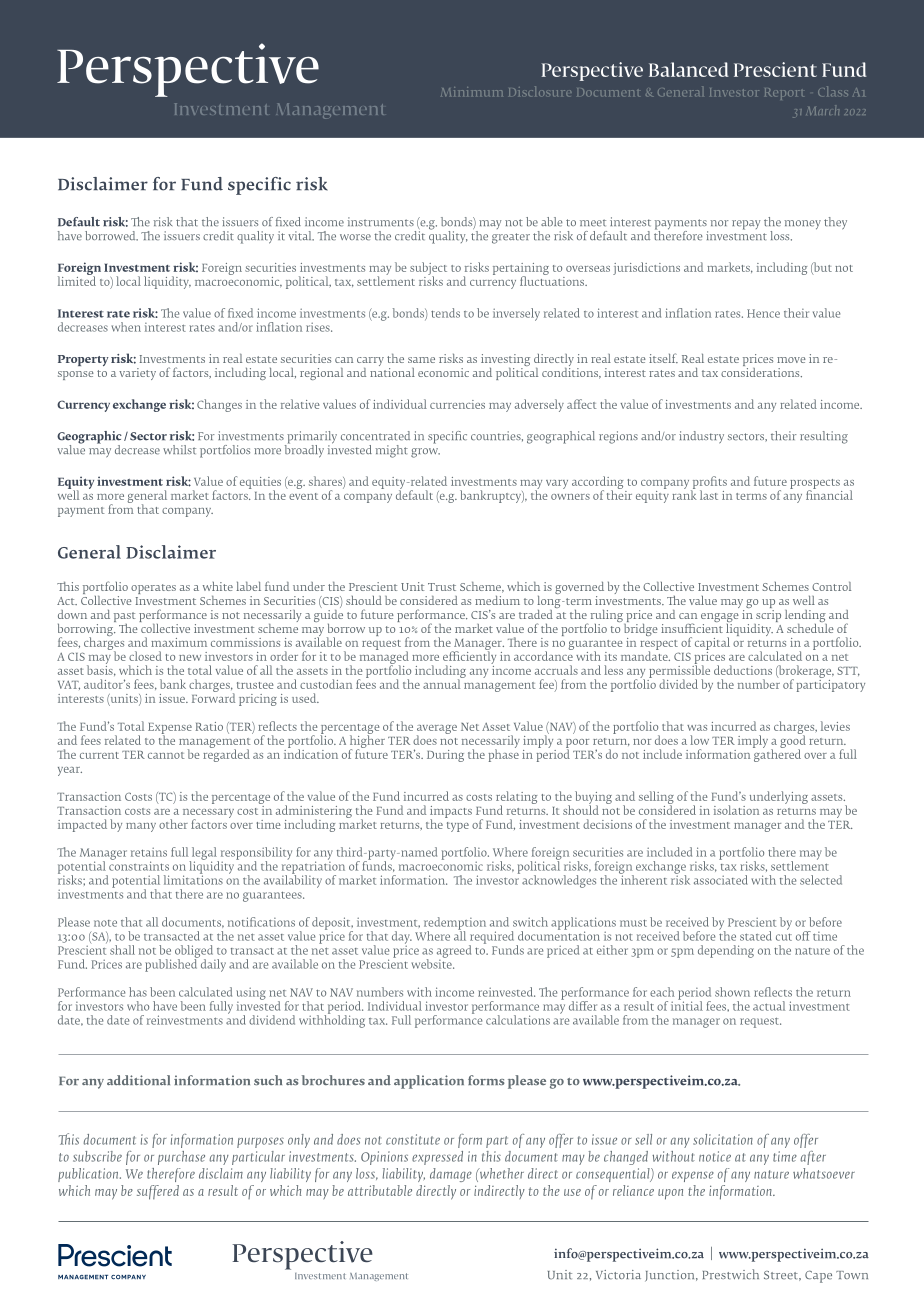 The width and height of the screenshot is (924, 1308). Describe the element at coordinates (784, 94) in the screenshot. I see `Report` at that location.
